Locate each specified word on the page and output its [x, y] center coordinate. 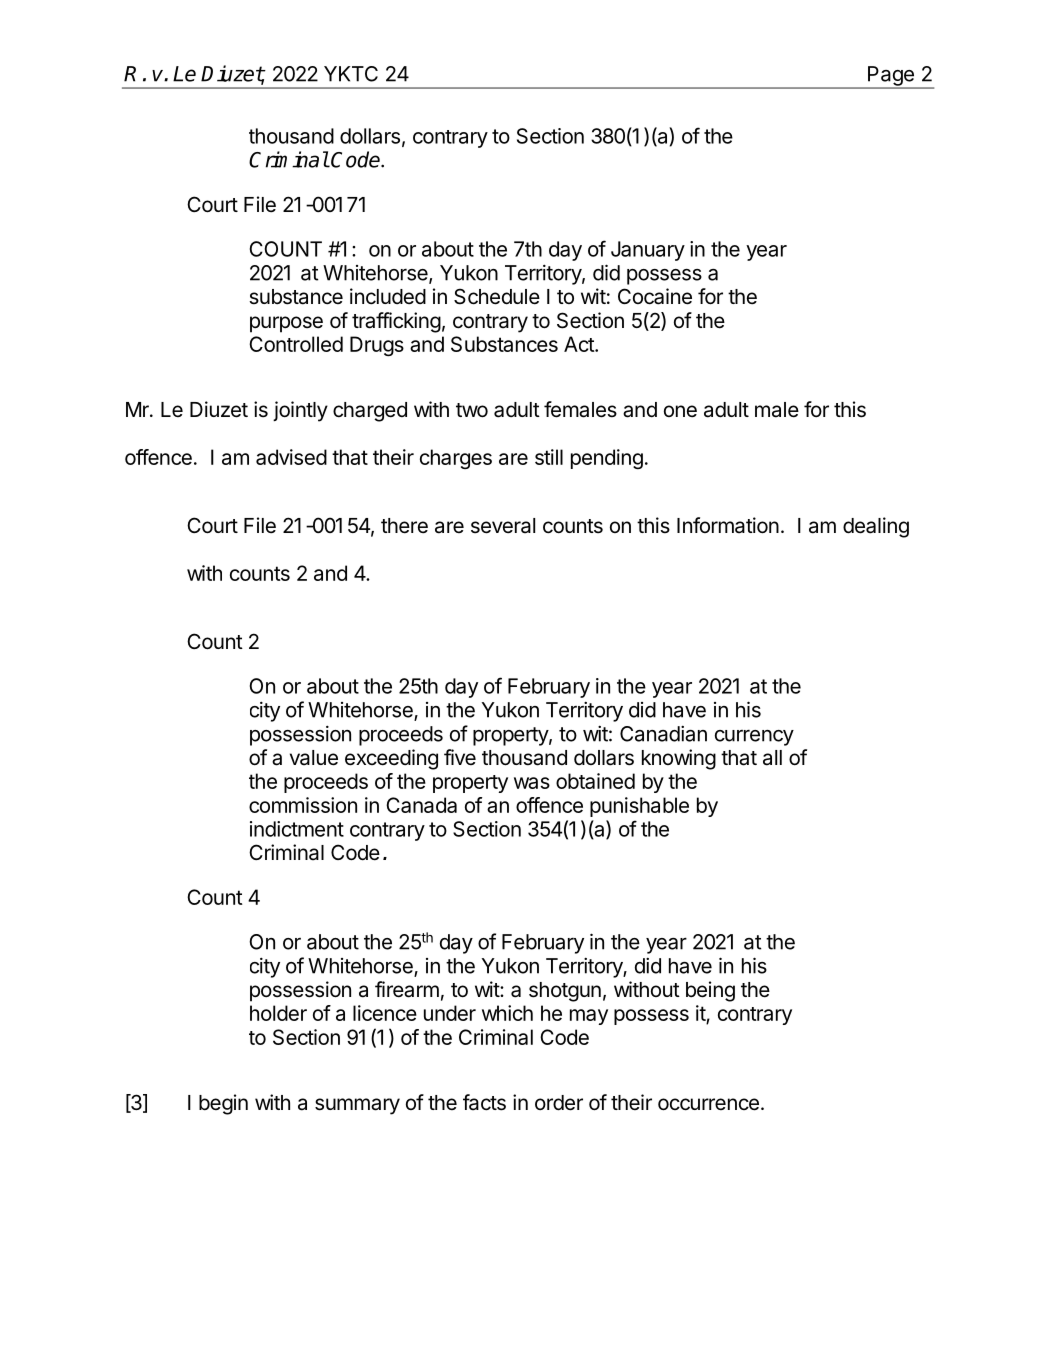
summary [357, 1106]
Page [891, 77]
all [772, 758]
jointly [300, 411]
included [388, 296]
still [549, 457]
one [680, 411]
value [314, 758]
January [648, 251]
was [532, 783]
